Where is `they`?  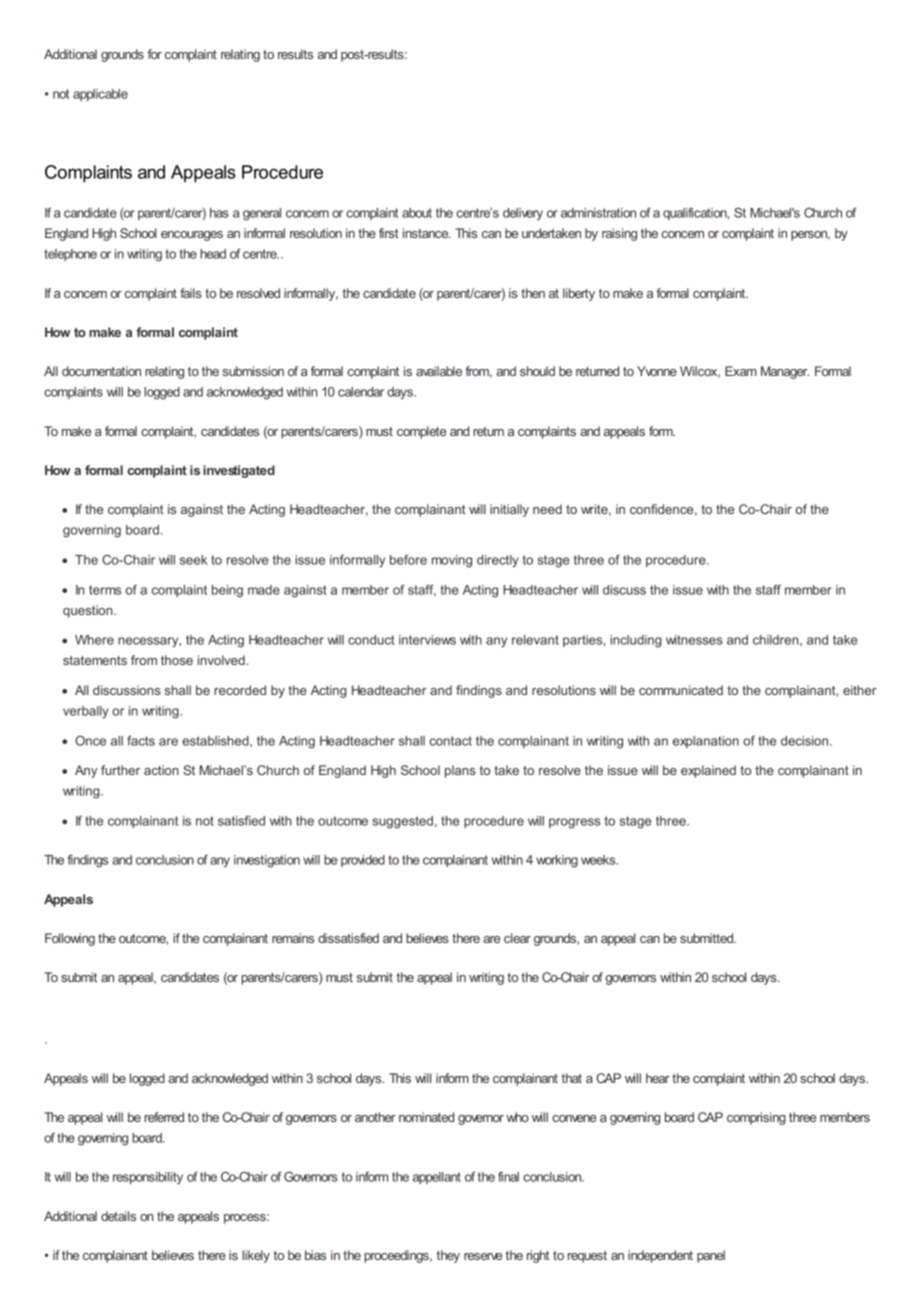
they is located at coordinates (448, 1256).
